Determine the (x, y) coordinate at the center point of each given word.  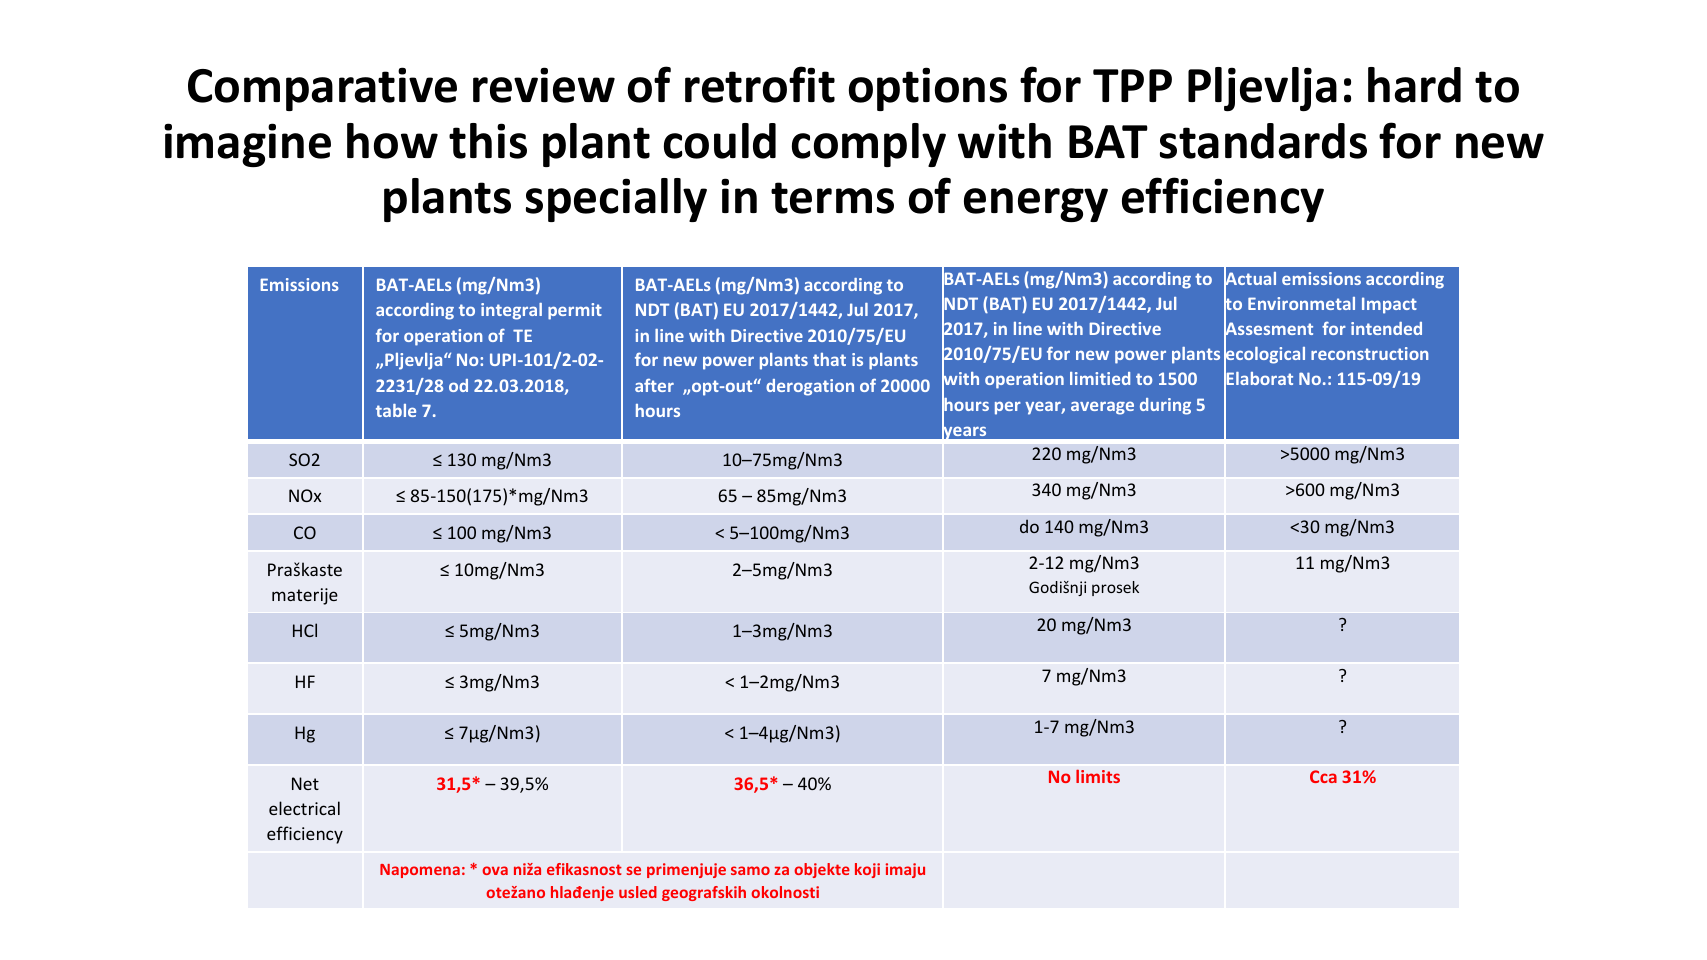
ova (495, 870)
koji (867, 870)
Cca (1323, 776)
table (396, 410)
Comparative (322, 89)
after (654, 385)
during (1165, 406)
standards (1263, 141)
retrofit (760, 84)
